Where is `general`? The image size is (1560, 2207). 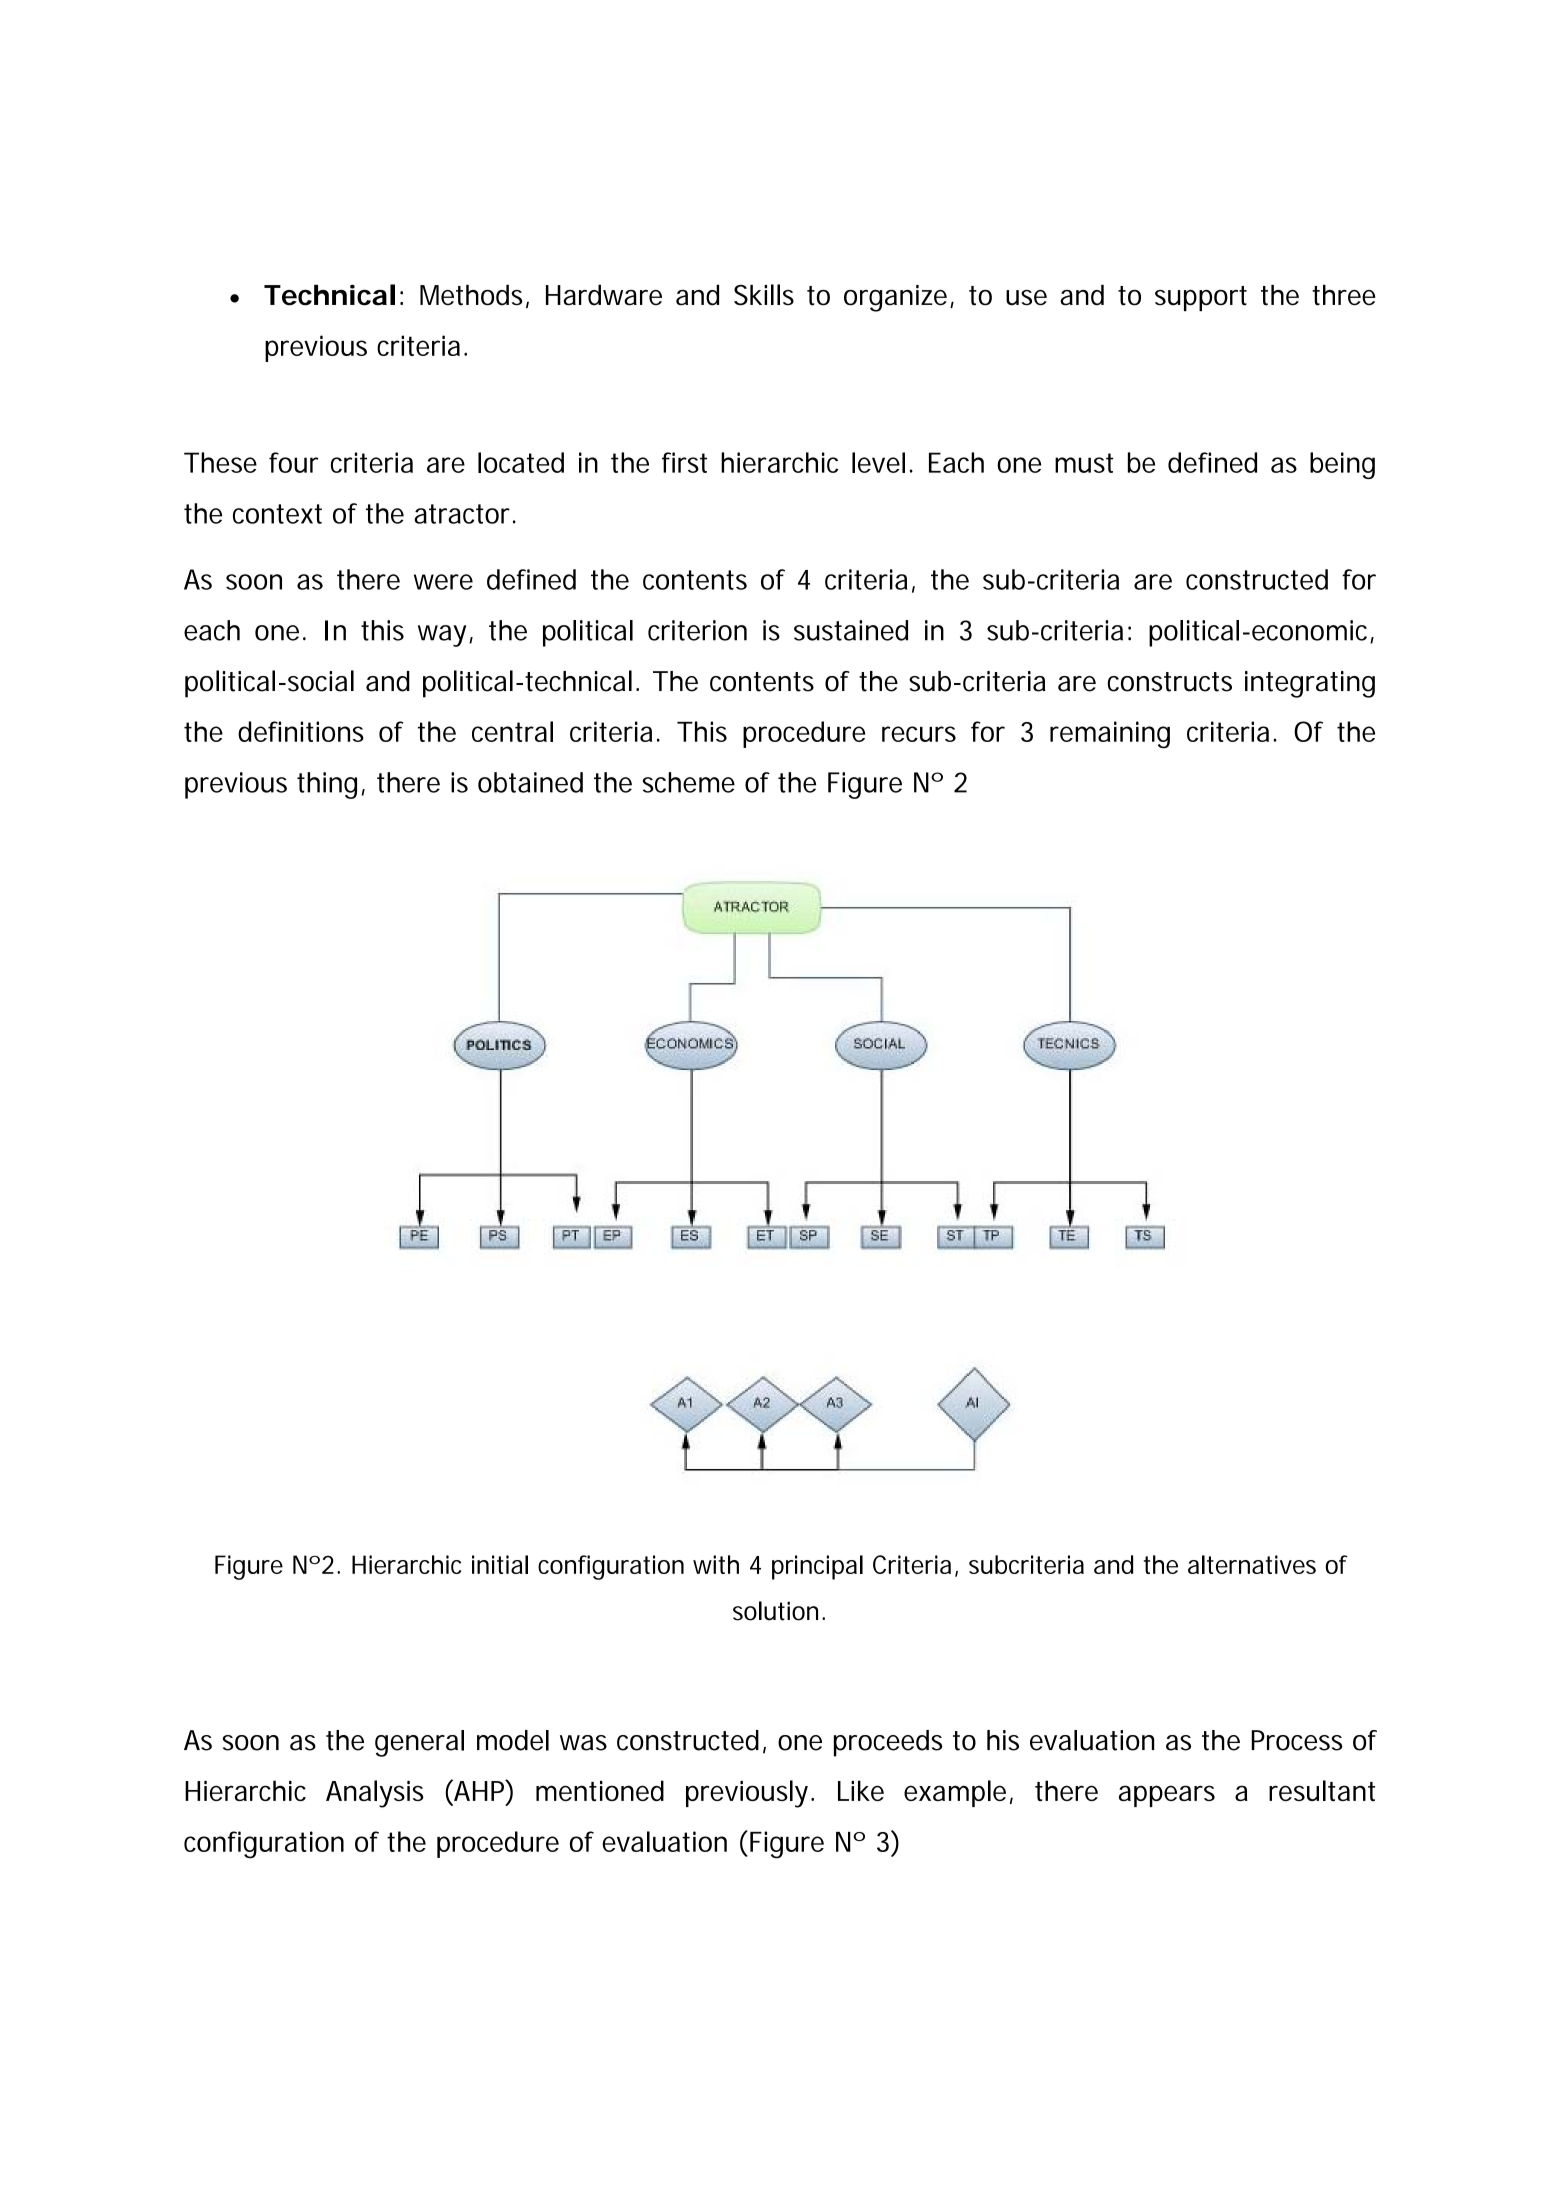 general is located at coordinates (419, 1743).
